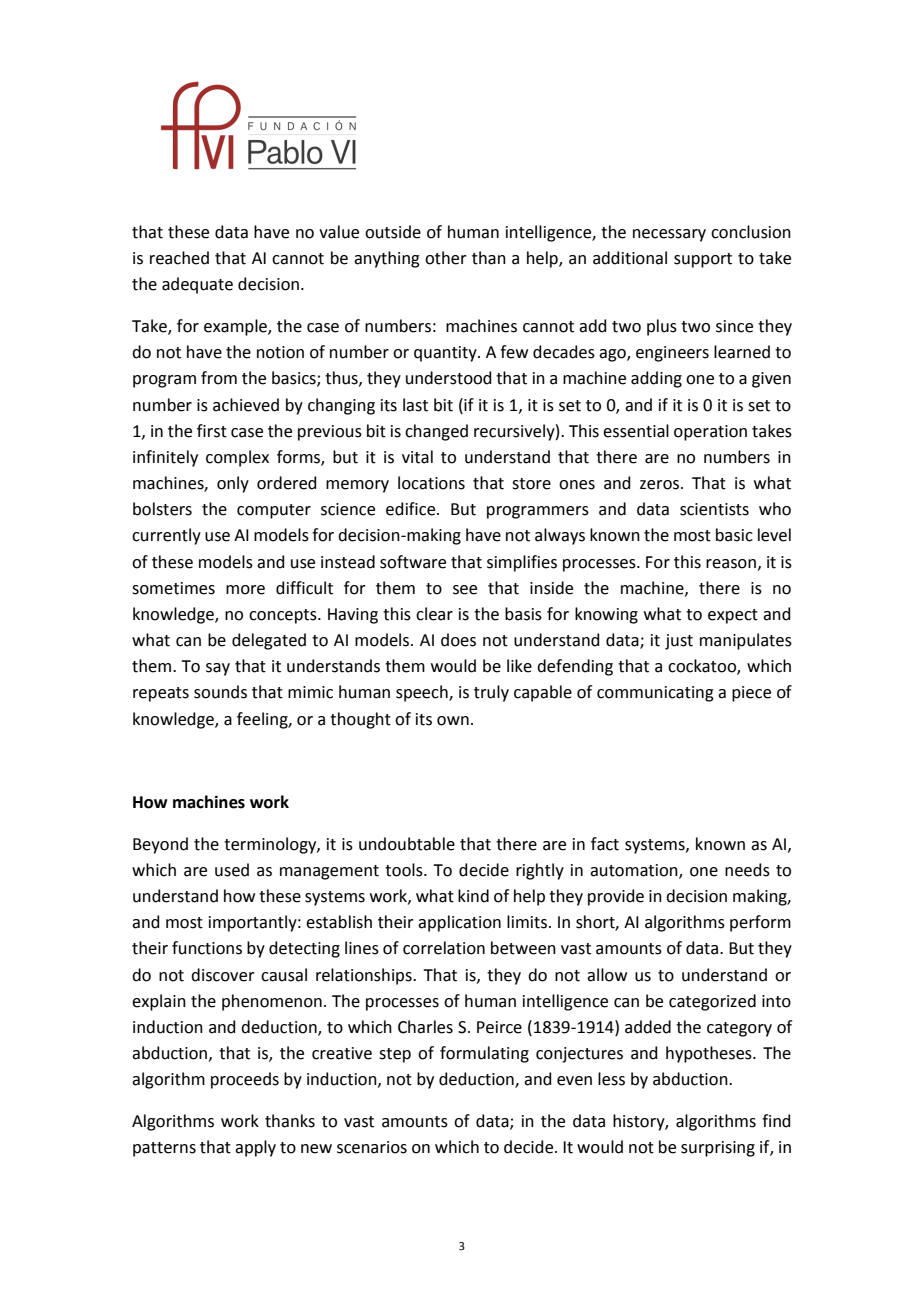  What do you see at coordinates (197, 285) in the document?
I see `adequate` at bounding box center [197, 285].
